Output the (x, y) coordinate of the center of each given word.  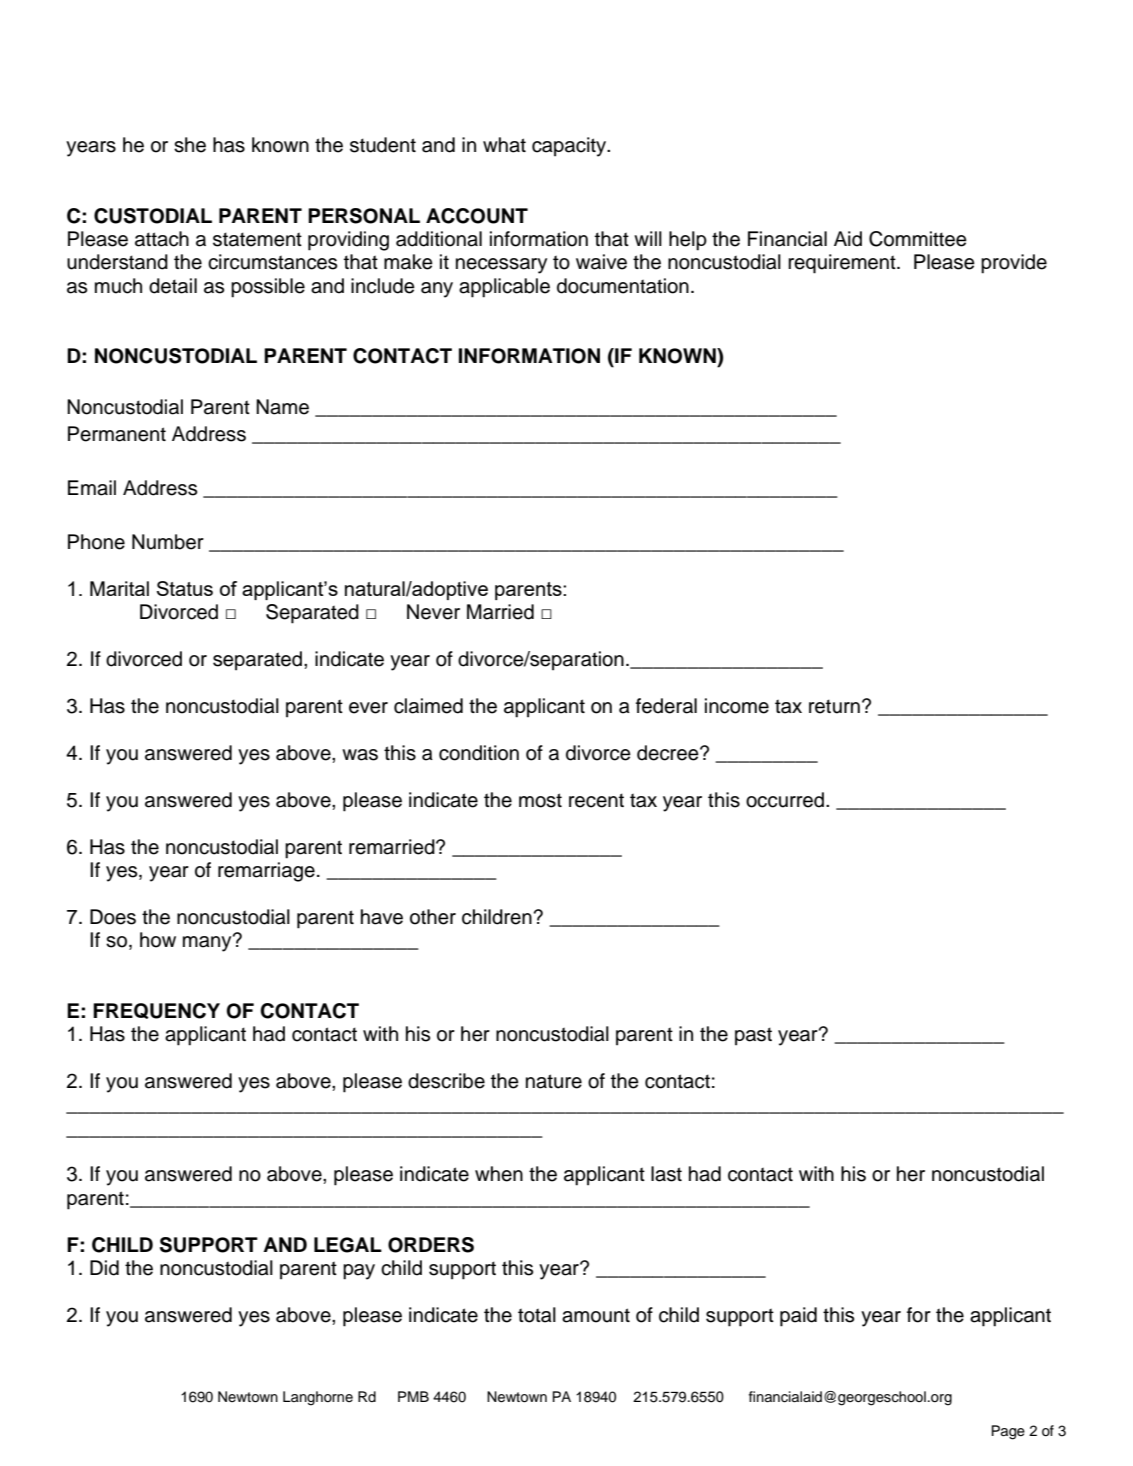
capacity (570, 147)
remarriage (266, 872)
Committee (918, 239)
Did (104, 1268)
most (540, 800)
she (190, 145)
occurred (786, 800)
